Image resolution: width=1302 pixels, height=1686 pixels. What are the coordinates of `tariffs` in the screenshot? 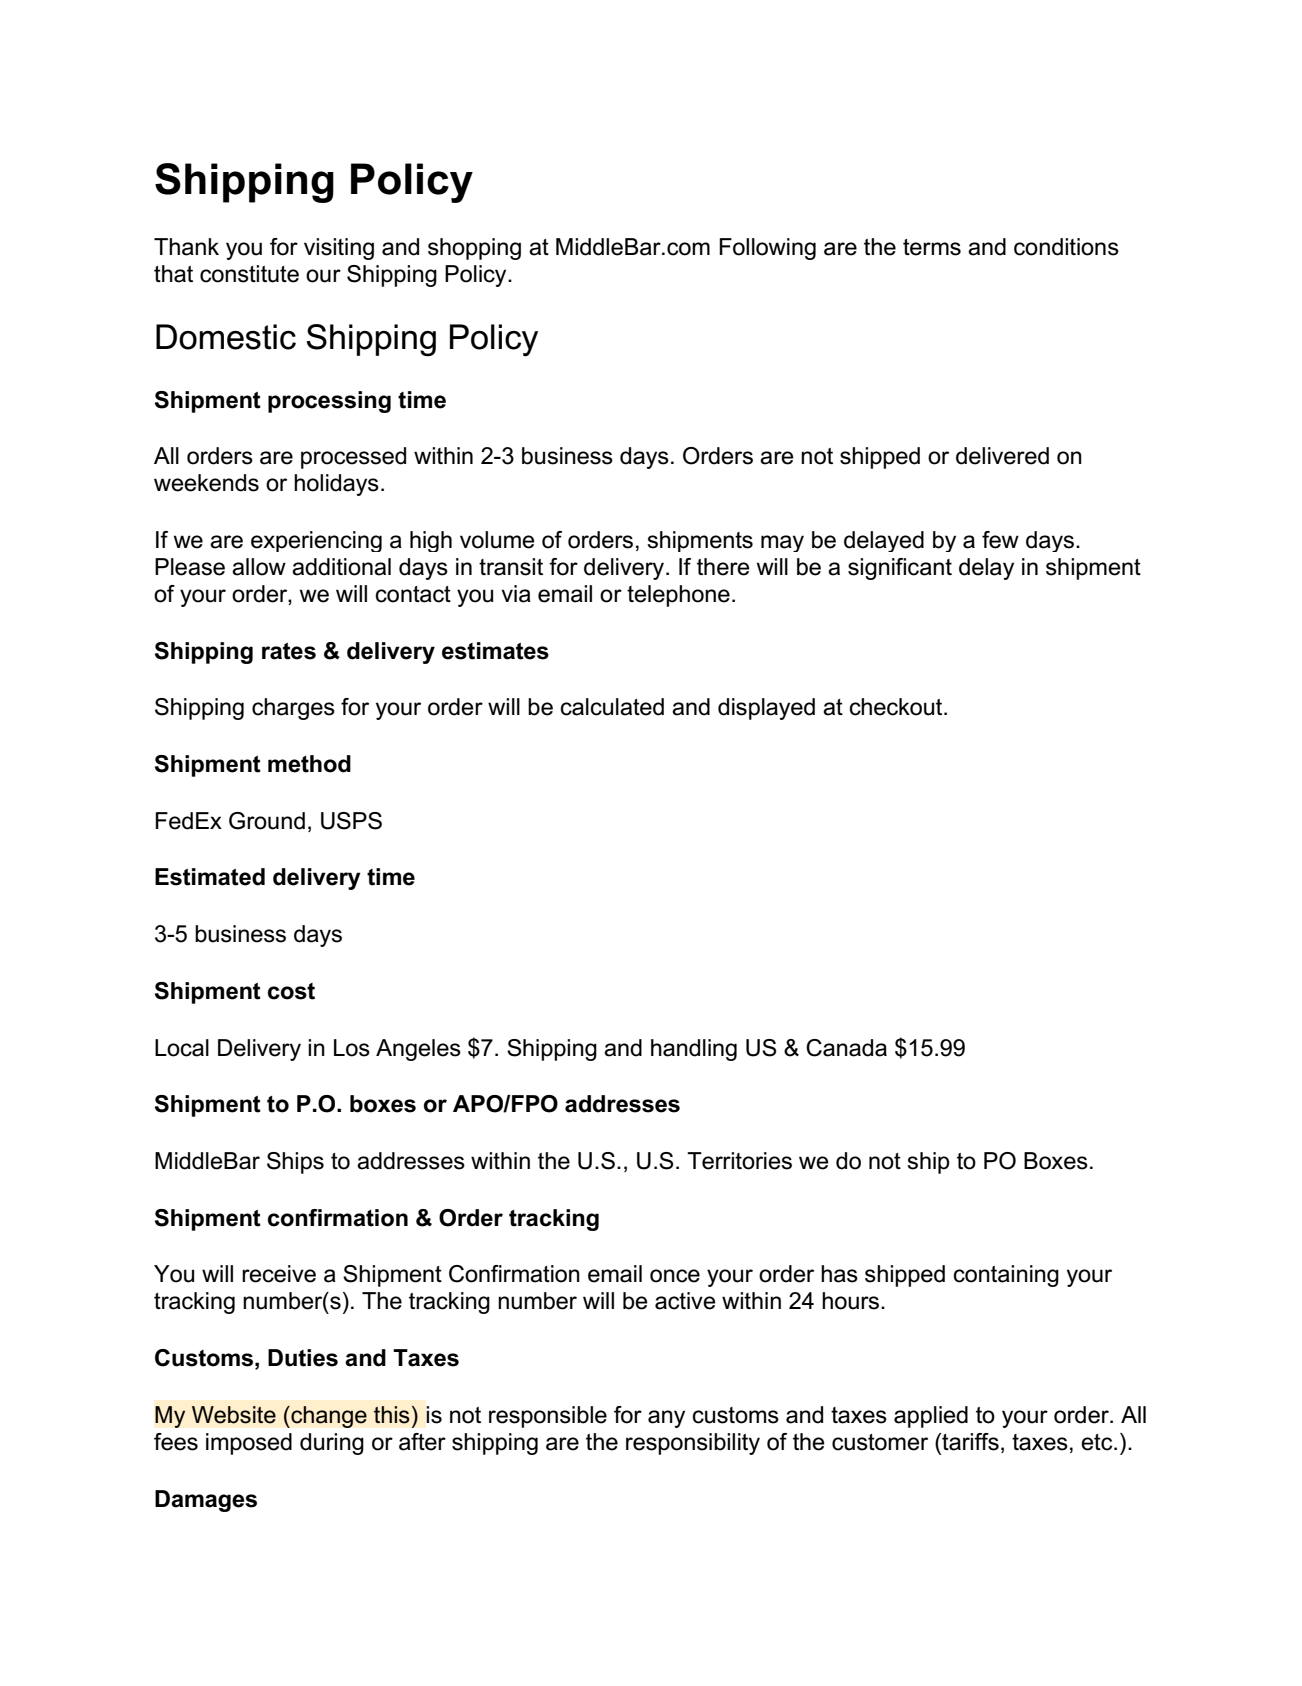 It's located at (969, 1442).
